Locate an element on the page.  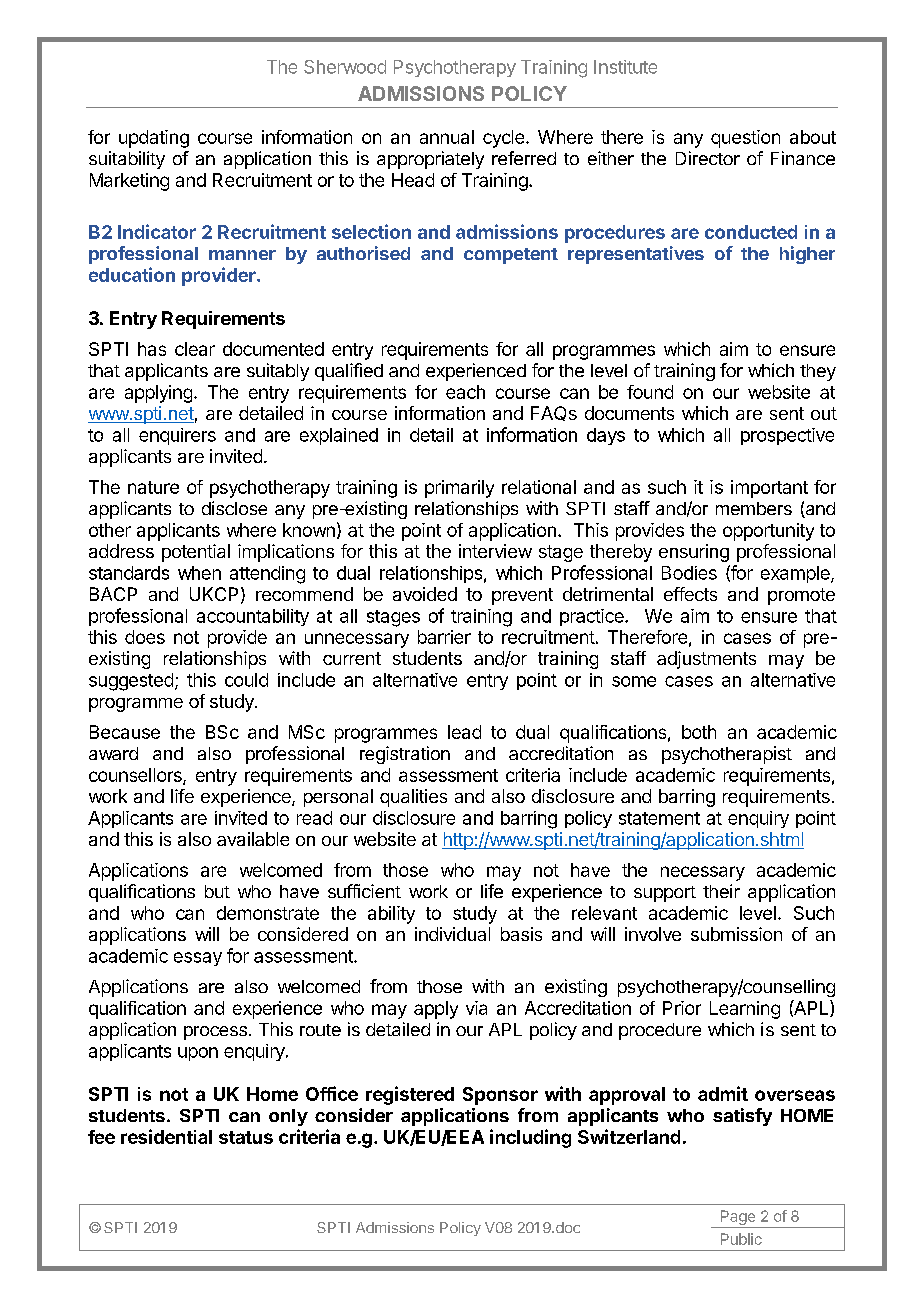
question is located at coordinates (745, 139).
